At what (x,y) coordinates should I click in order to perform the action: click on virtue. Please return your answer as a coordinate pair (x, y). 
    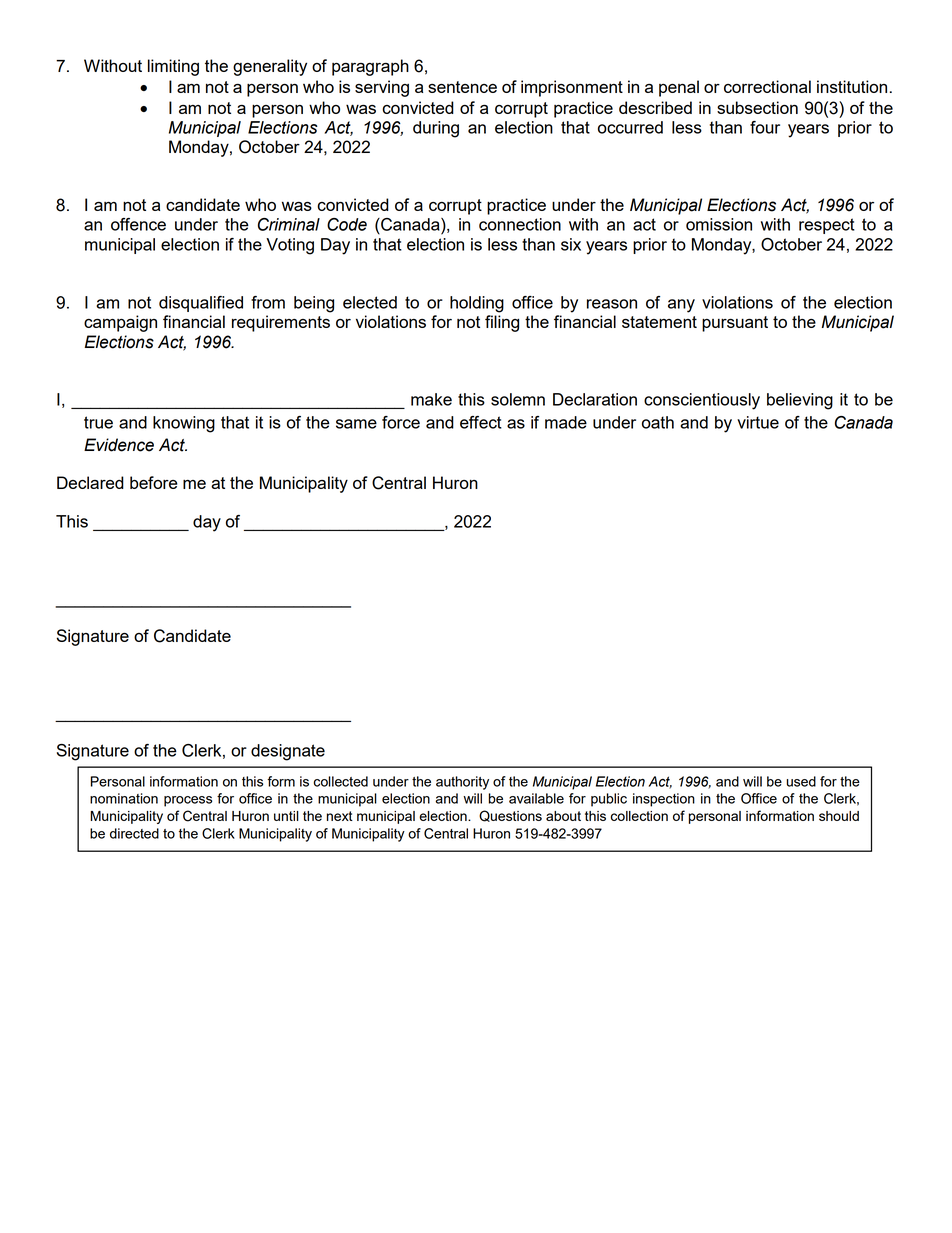
    Looking at the image, I should click on (758, 422).
